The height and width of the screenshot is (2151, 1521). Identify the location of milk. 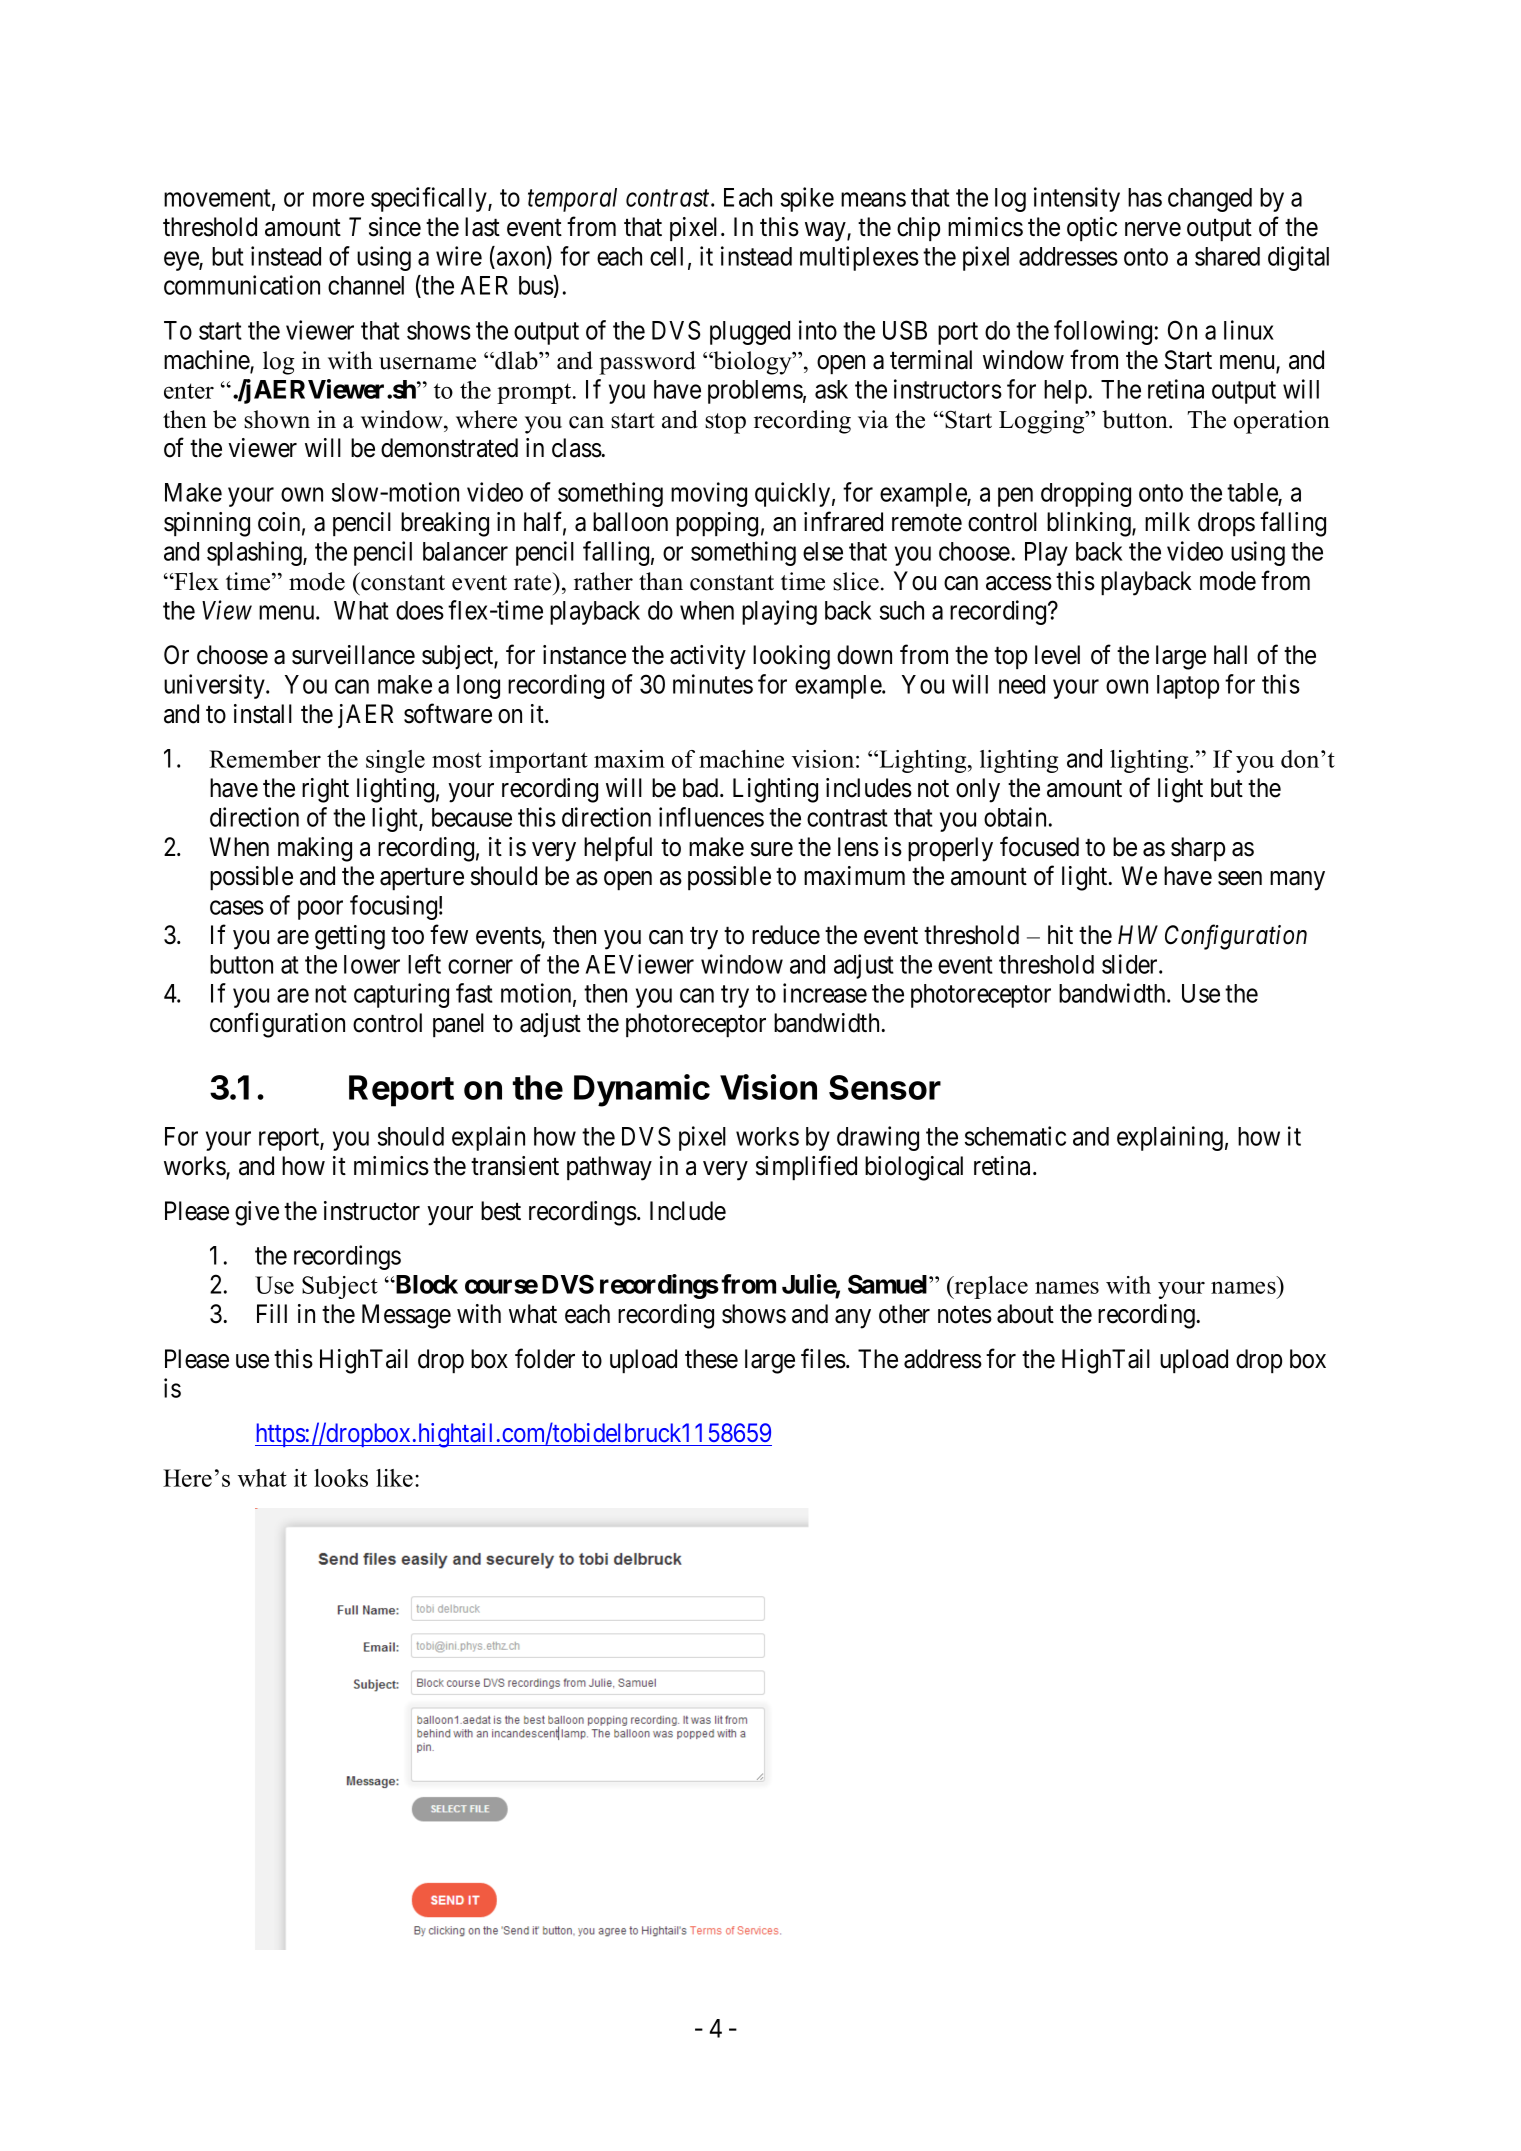
(1167, 521).
